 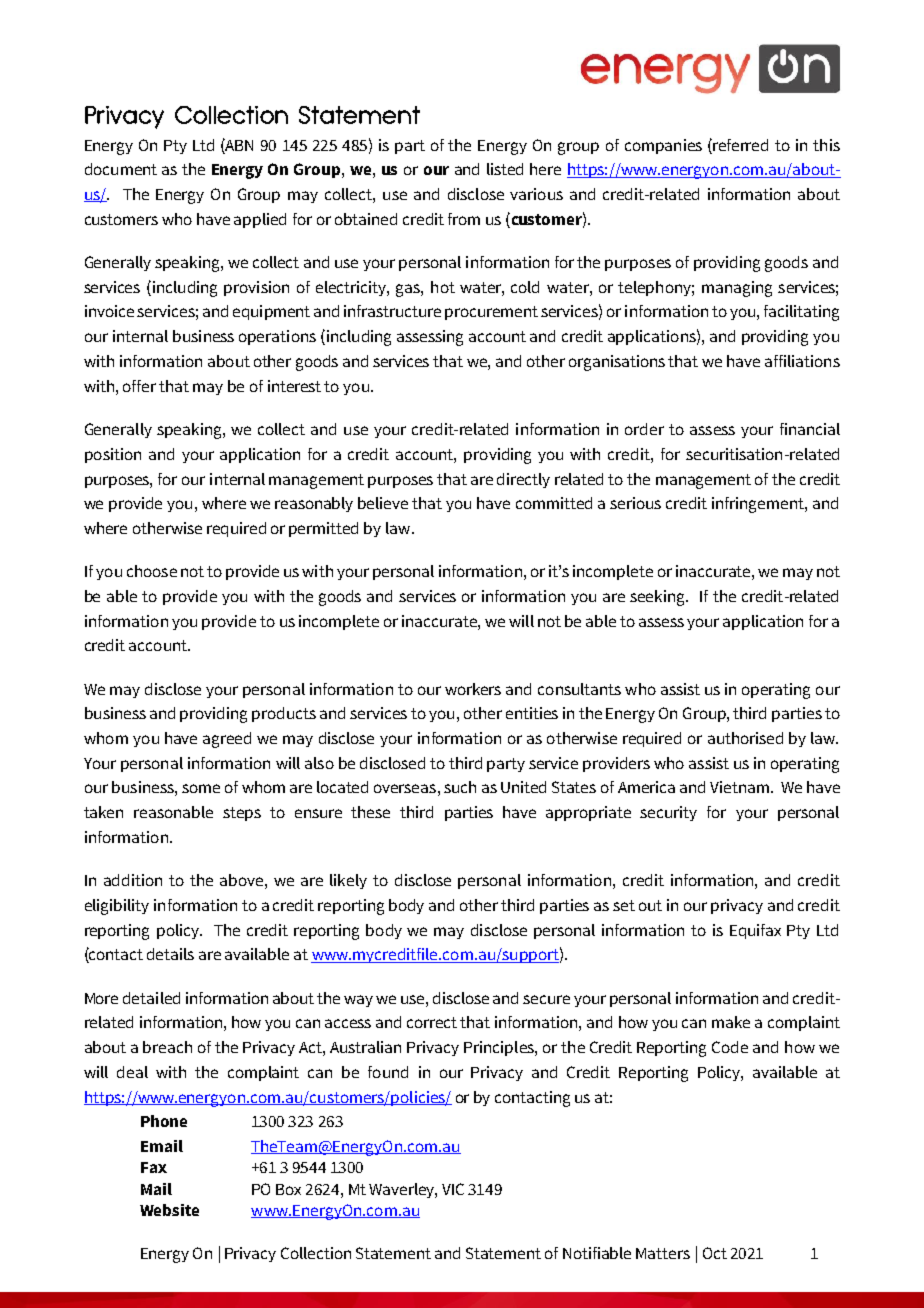 I want to click on Box, so click(x=288, y=1189).
